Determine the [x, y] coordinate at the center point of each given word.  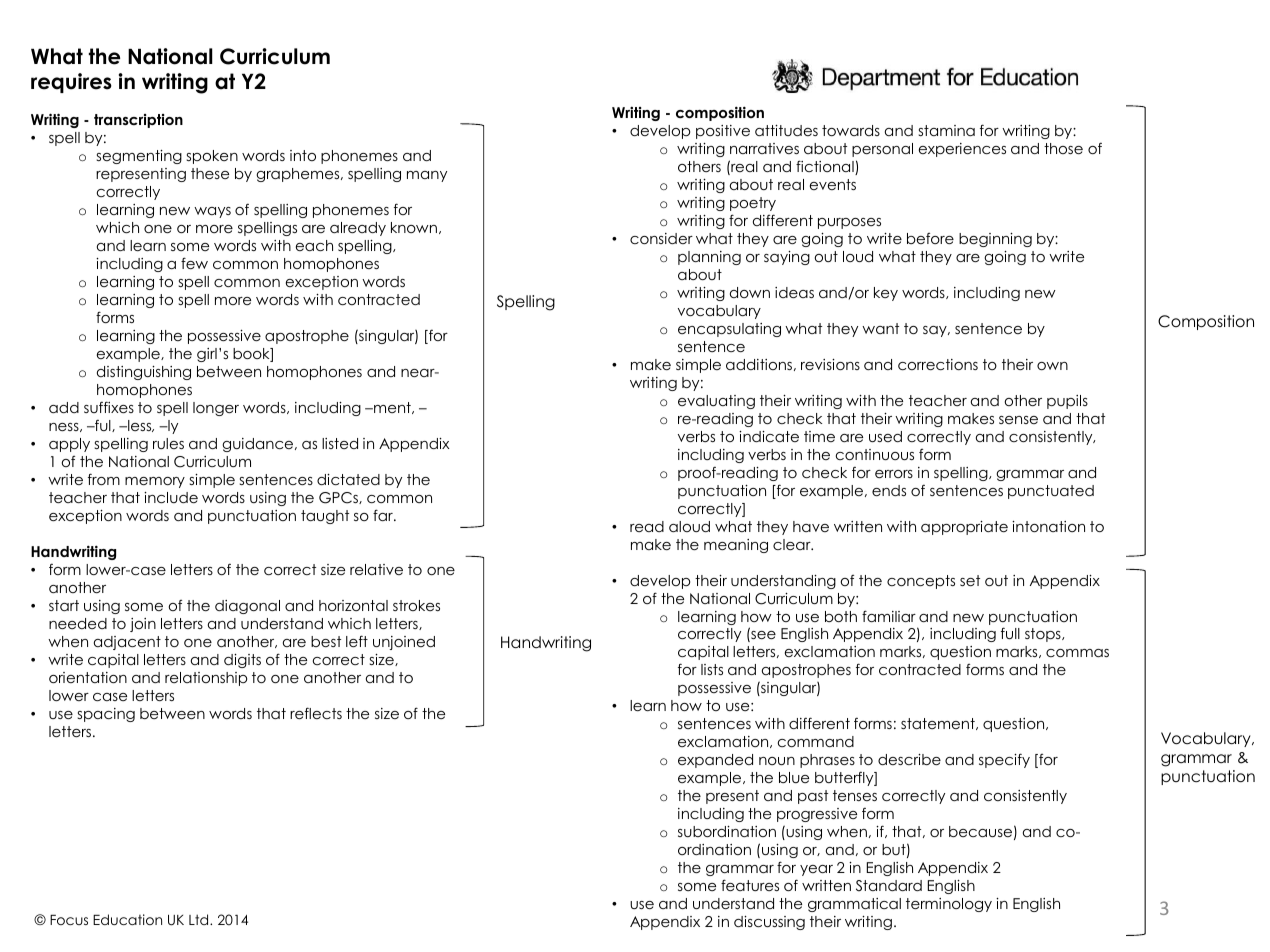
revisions [830, 364]
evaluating [716, 402]
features [750, 885]
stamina [946, 130]
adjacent [127, 643]
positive [723, 132]
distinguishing [144, 373]
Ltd [200, 919]
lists [712, 669]
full [1010, 633]
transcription [138, 121]
